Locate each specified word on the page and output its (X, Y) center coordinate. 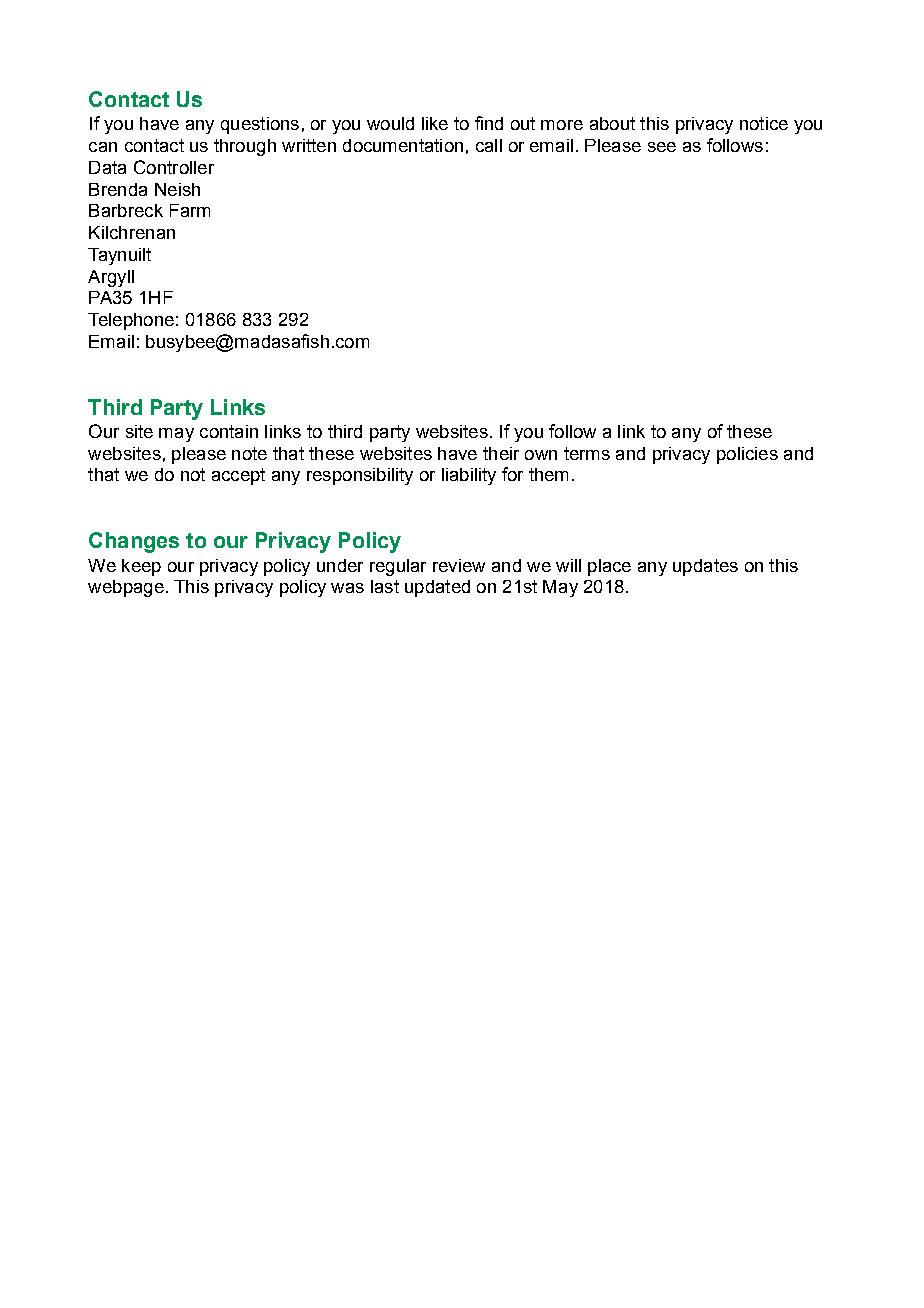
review (459, 565)
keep (141, 567)
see (662, 147)
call (489, 145)
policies (747, 455)
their (501, 453)
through (245, 147)
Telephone (131, 321)
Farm (190, 210)
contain (229, 431)
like (435, 123)
